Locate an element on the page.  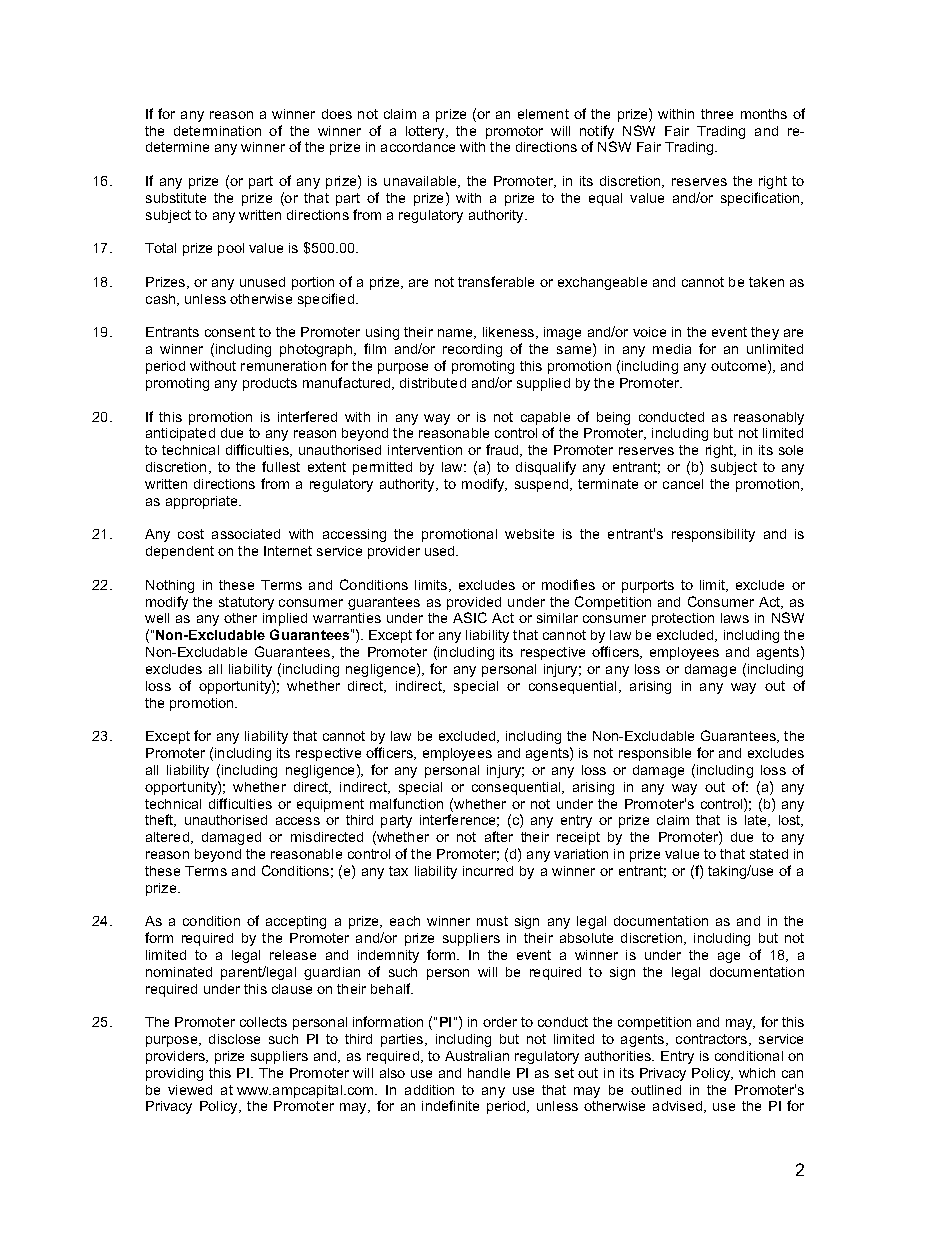
provided is located at coordinates (474, 605).
